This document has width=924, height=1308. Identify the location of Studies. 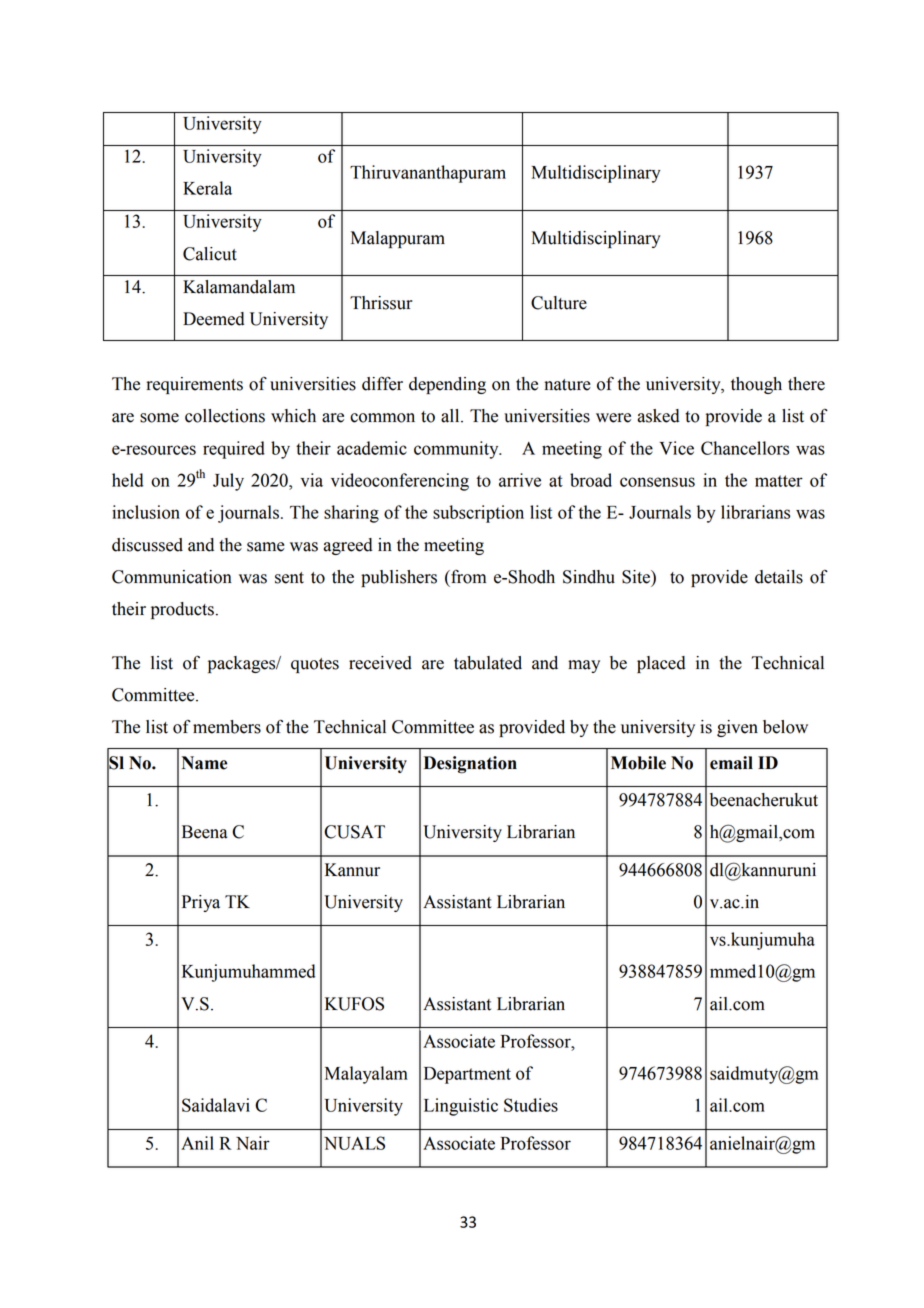
(531, 1105).
